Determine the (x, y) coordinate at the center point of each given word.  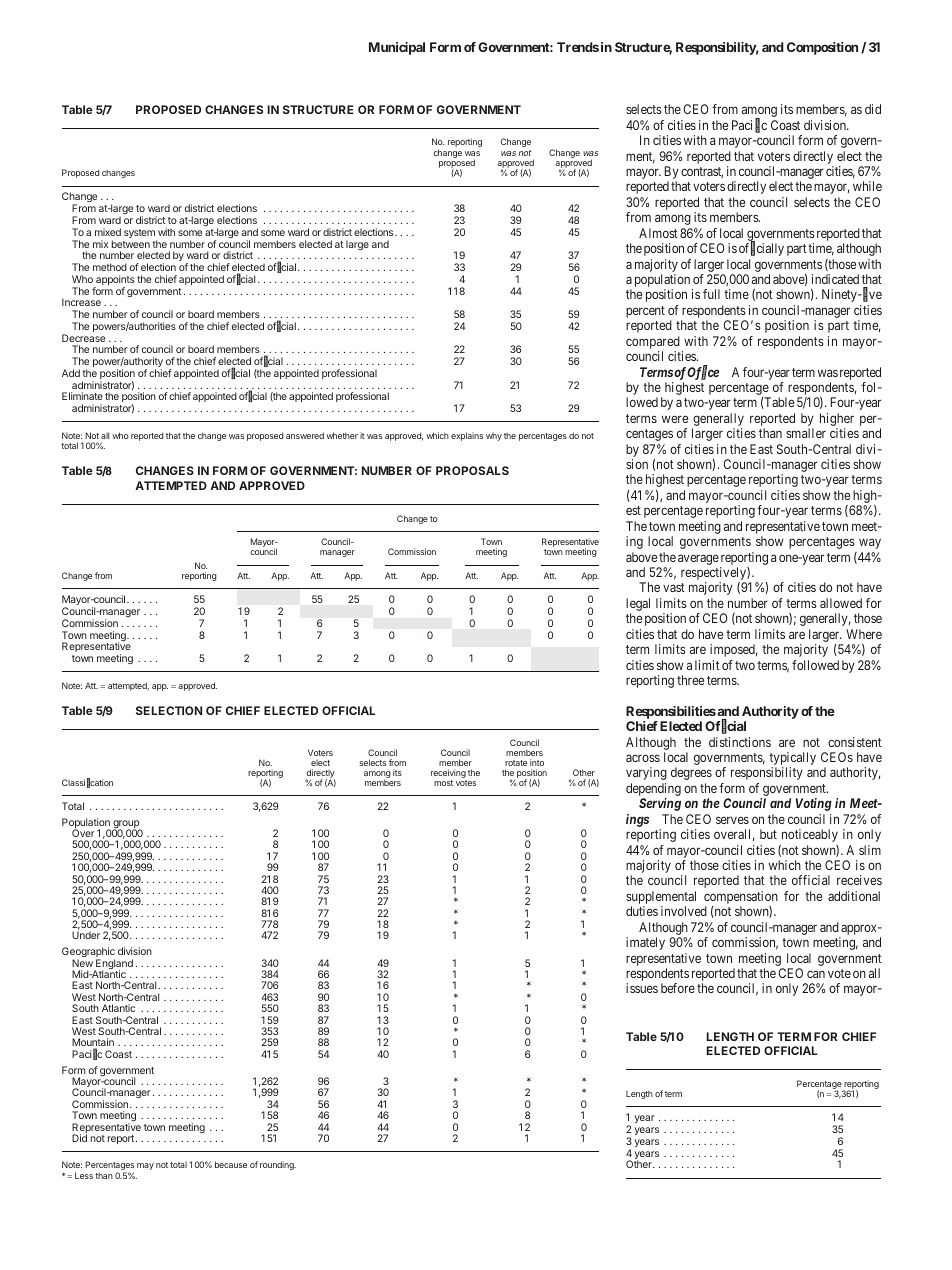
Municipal (397, 48)
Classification (87, 783)
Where (864, 634)
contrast (702, 172)
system (140, 235)
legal (638, 606)
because (231, 1164)
